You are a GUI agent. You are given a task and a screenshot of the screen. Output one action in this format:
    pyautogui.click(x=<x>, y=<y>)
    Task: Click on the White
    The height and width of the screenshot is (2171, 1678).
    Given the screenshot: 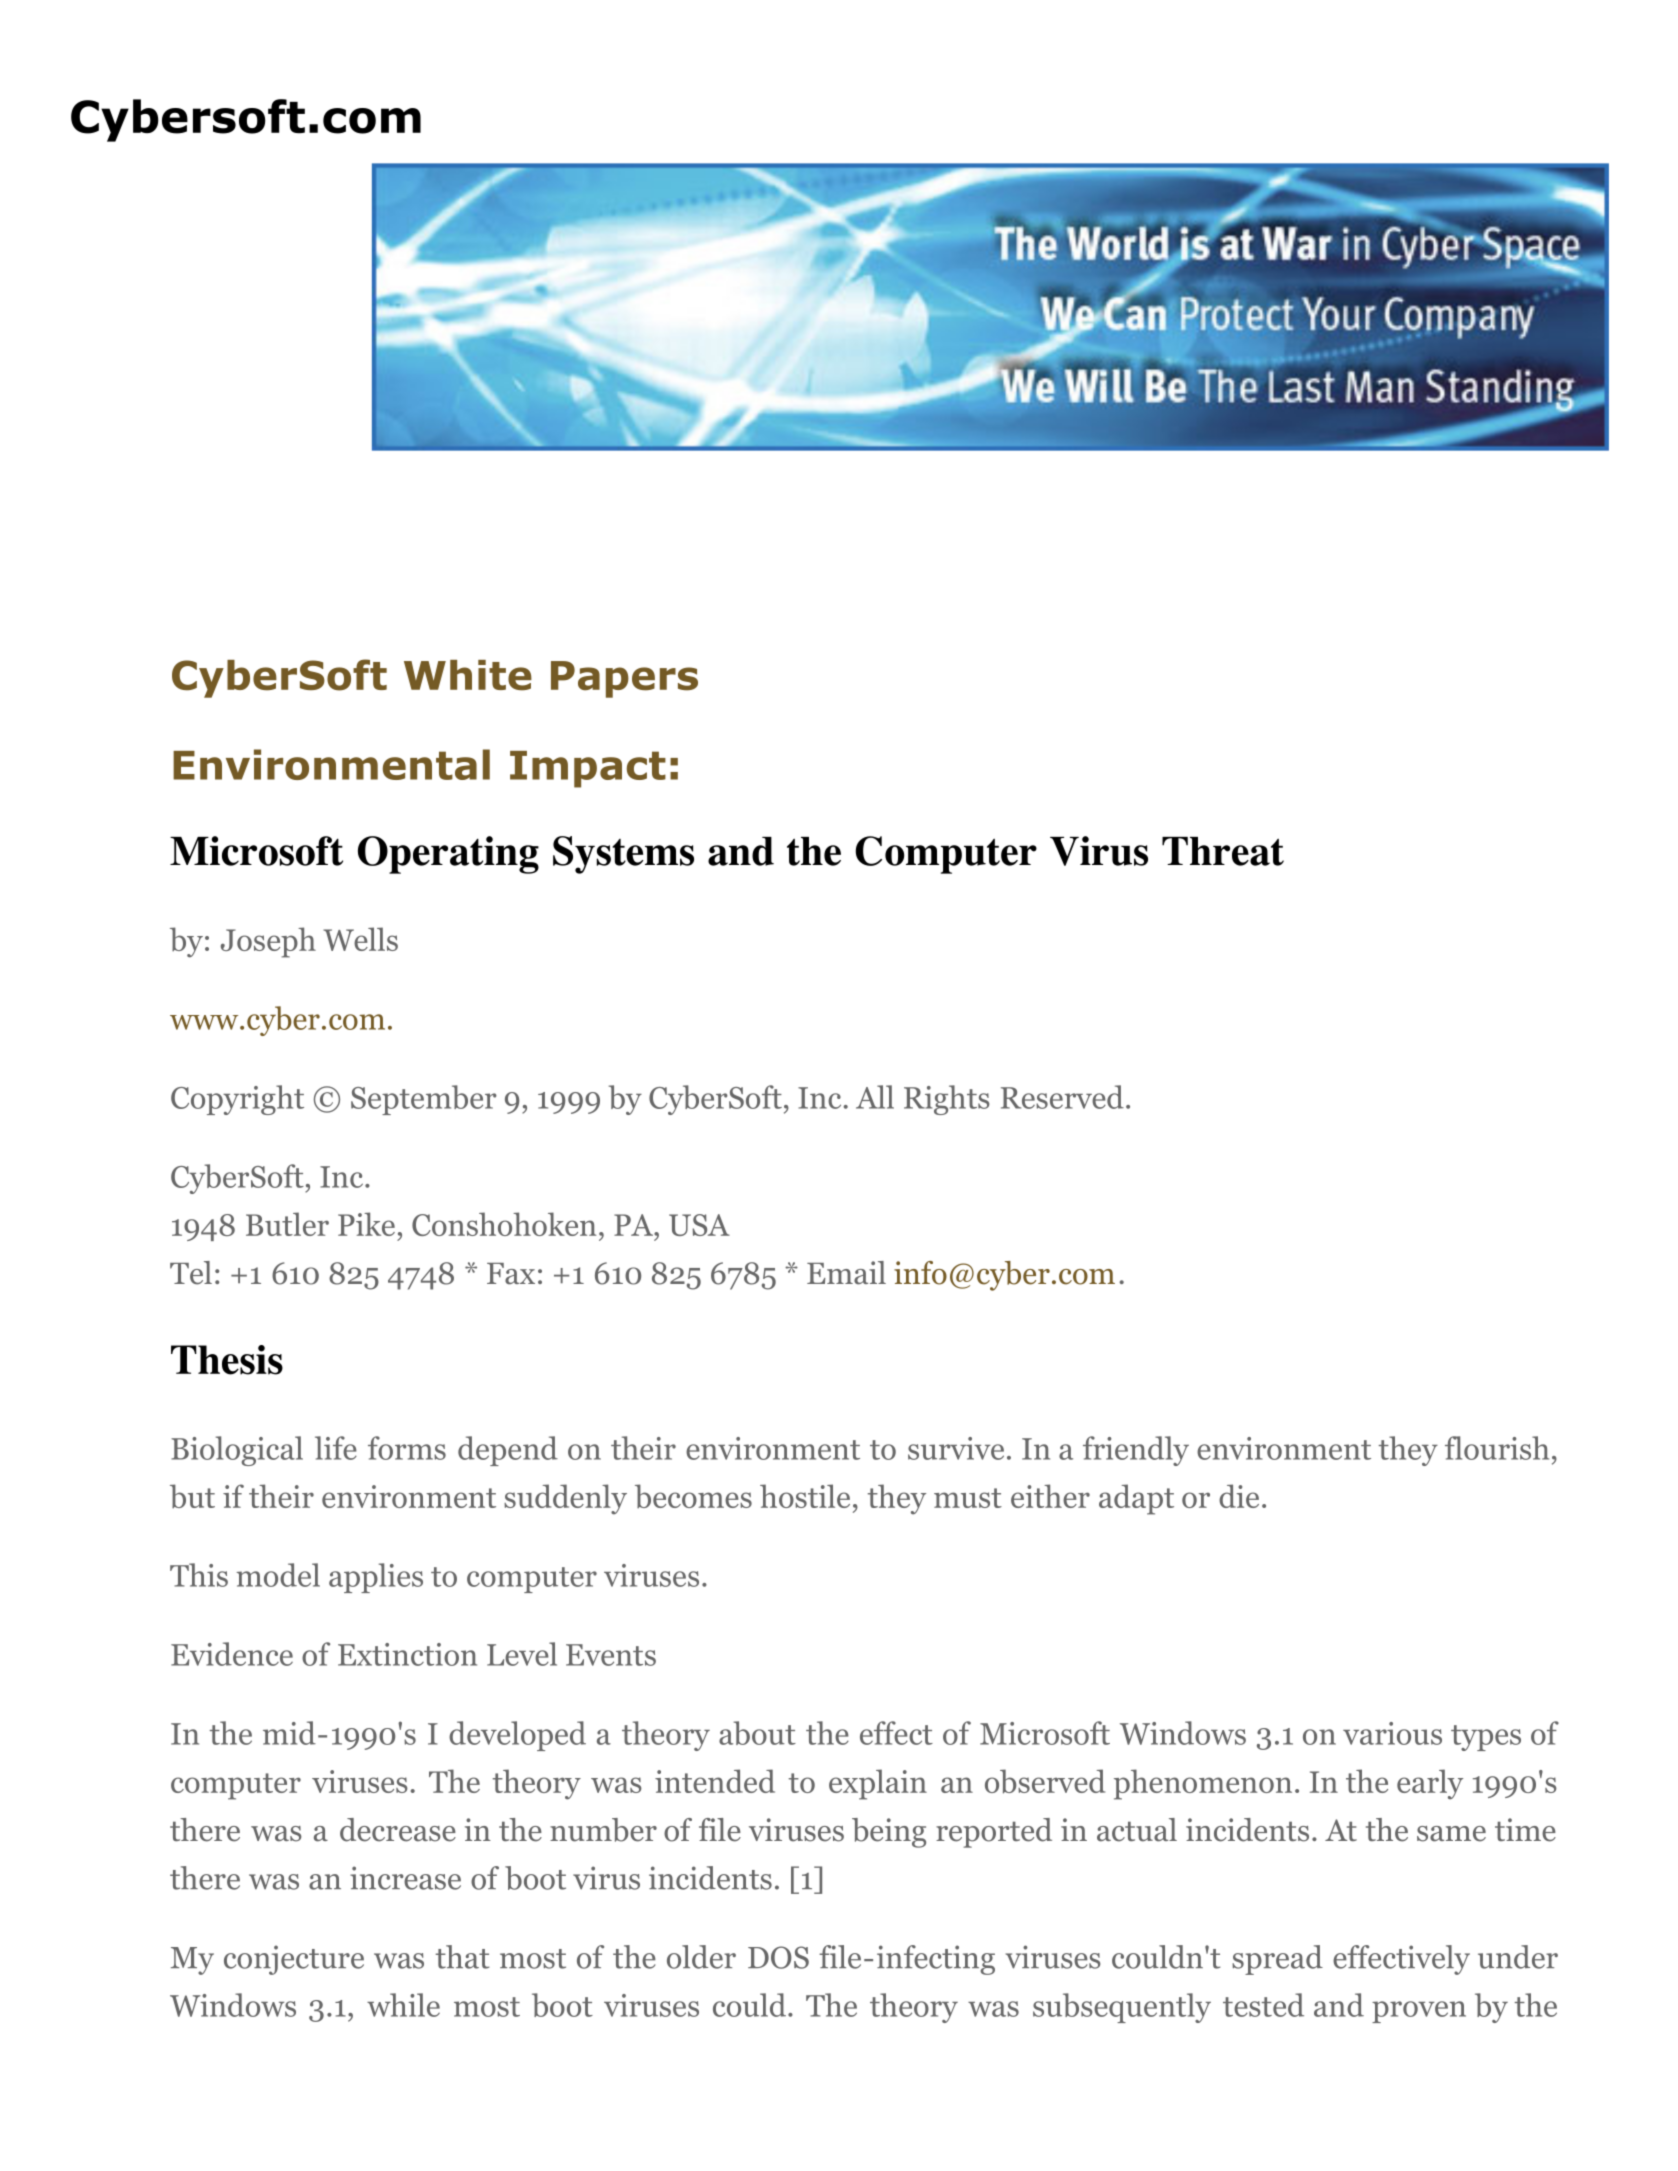 What is the action you would take?
    pyautogui.click(x=468, y=675)
